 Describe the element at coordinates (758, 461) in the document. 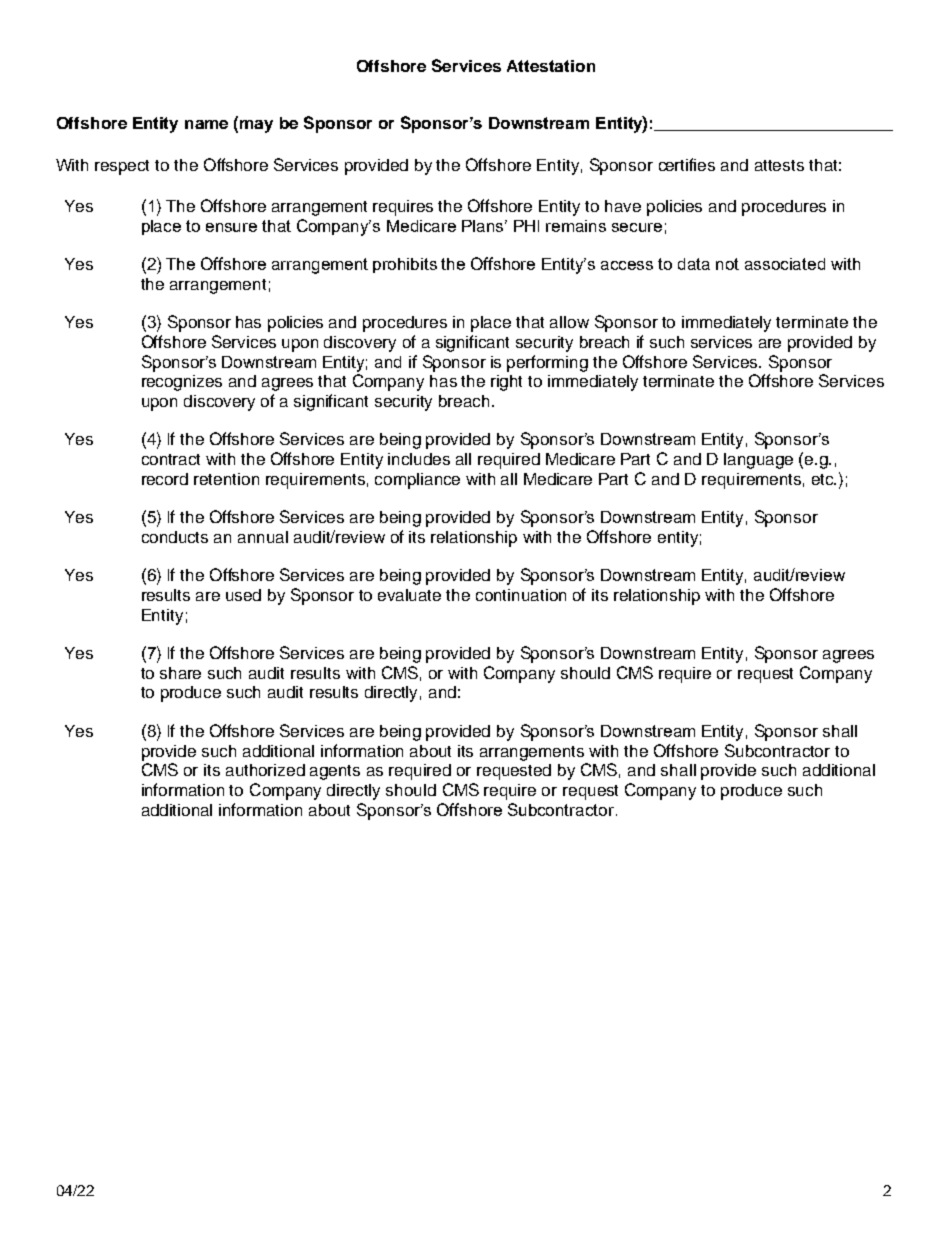

I see `language` at that location.
